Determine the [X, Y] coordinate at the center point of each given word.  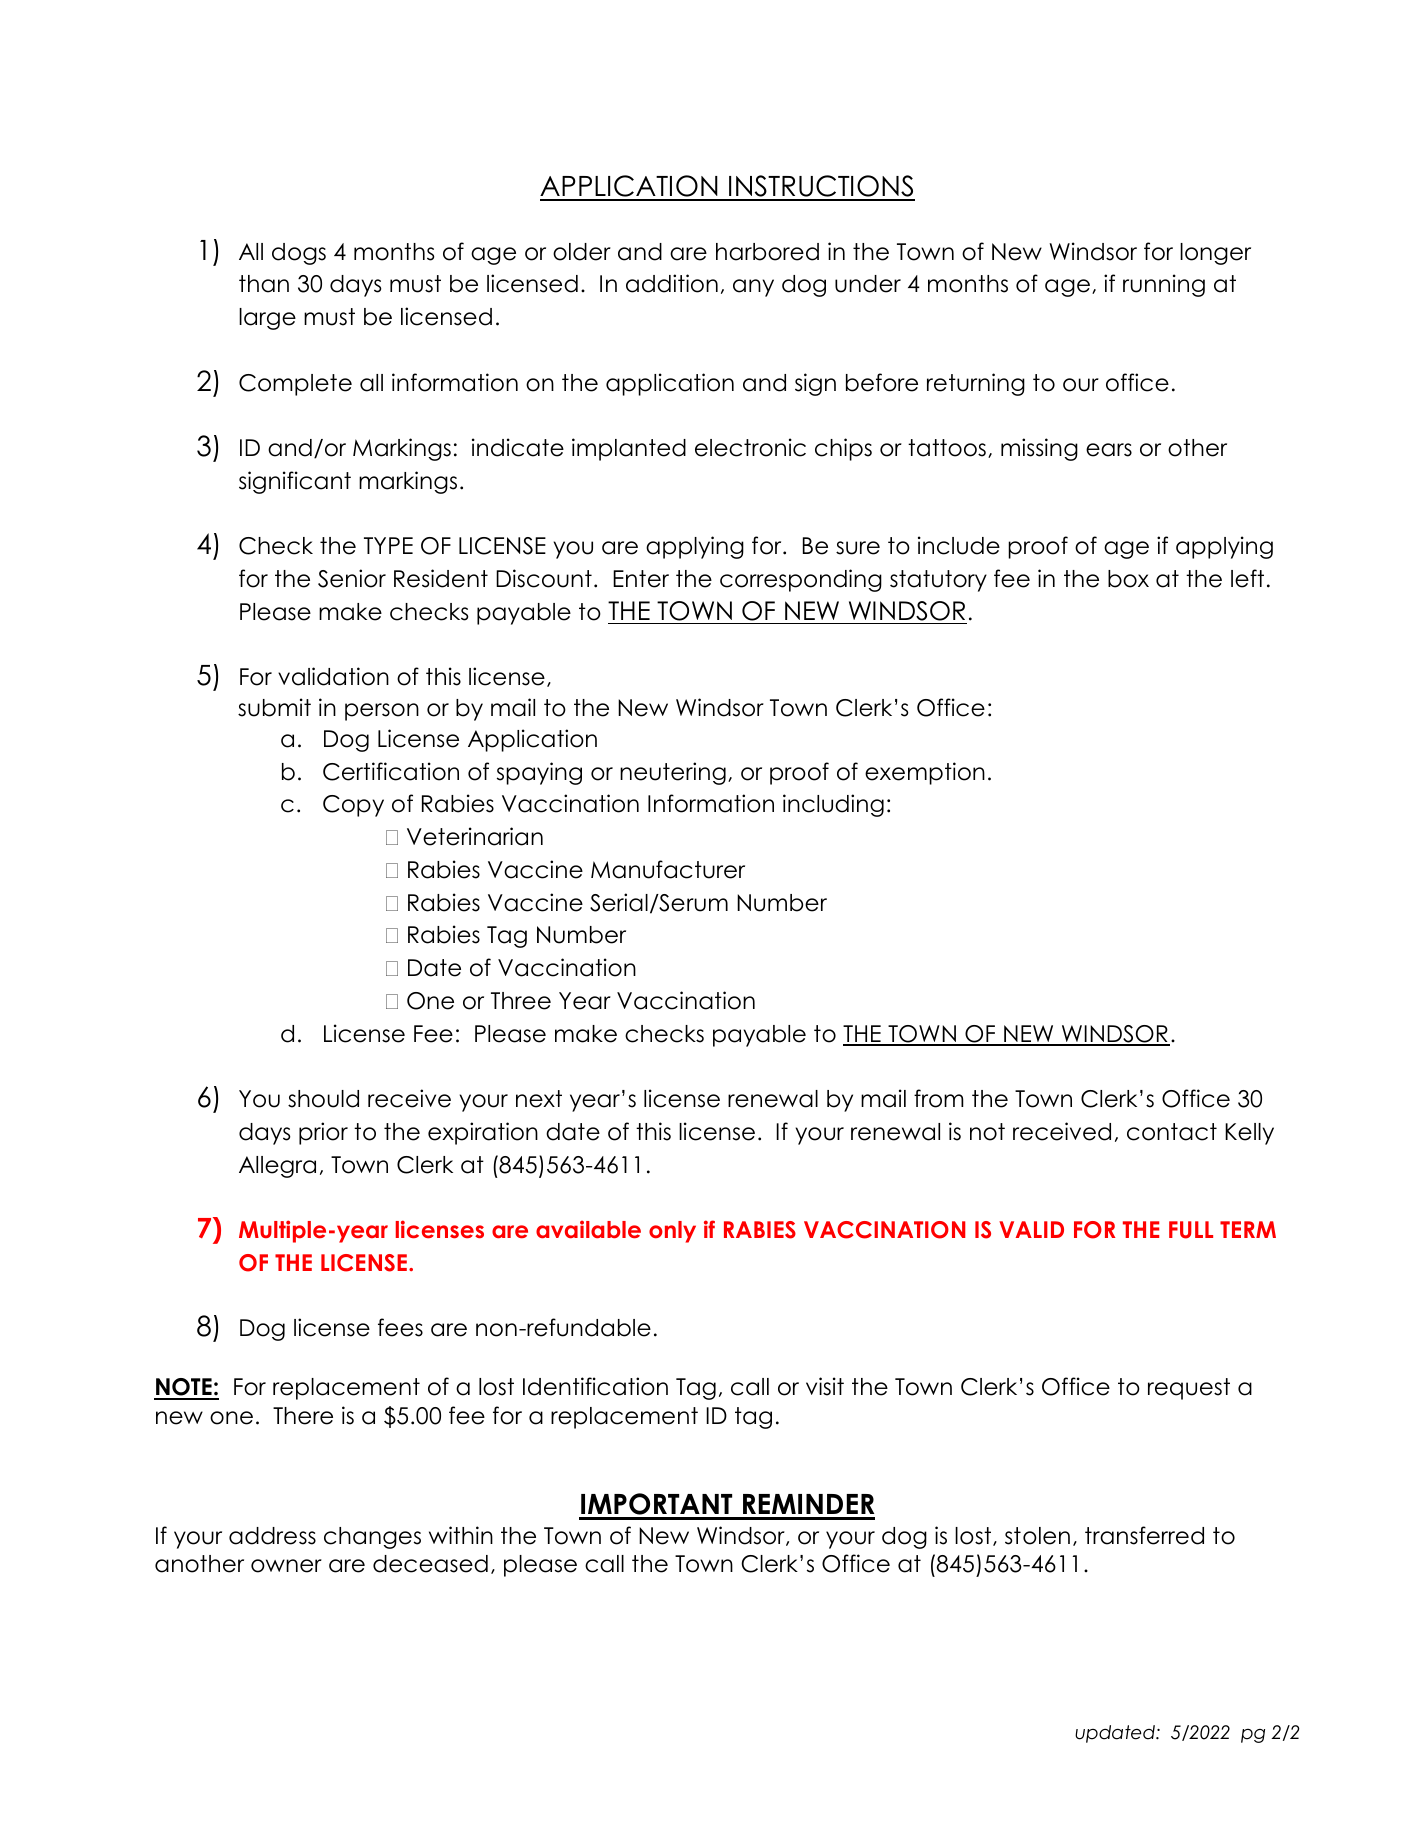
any [753, 288]
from [939, 1098]
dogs [299, 254]
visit [825, 1386]
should [323, 1099]
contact [1172, 1132]
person [382, 712]
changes [372, 1538]
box [1128, 579]
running [1164, 285]
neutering [673, 773]
